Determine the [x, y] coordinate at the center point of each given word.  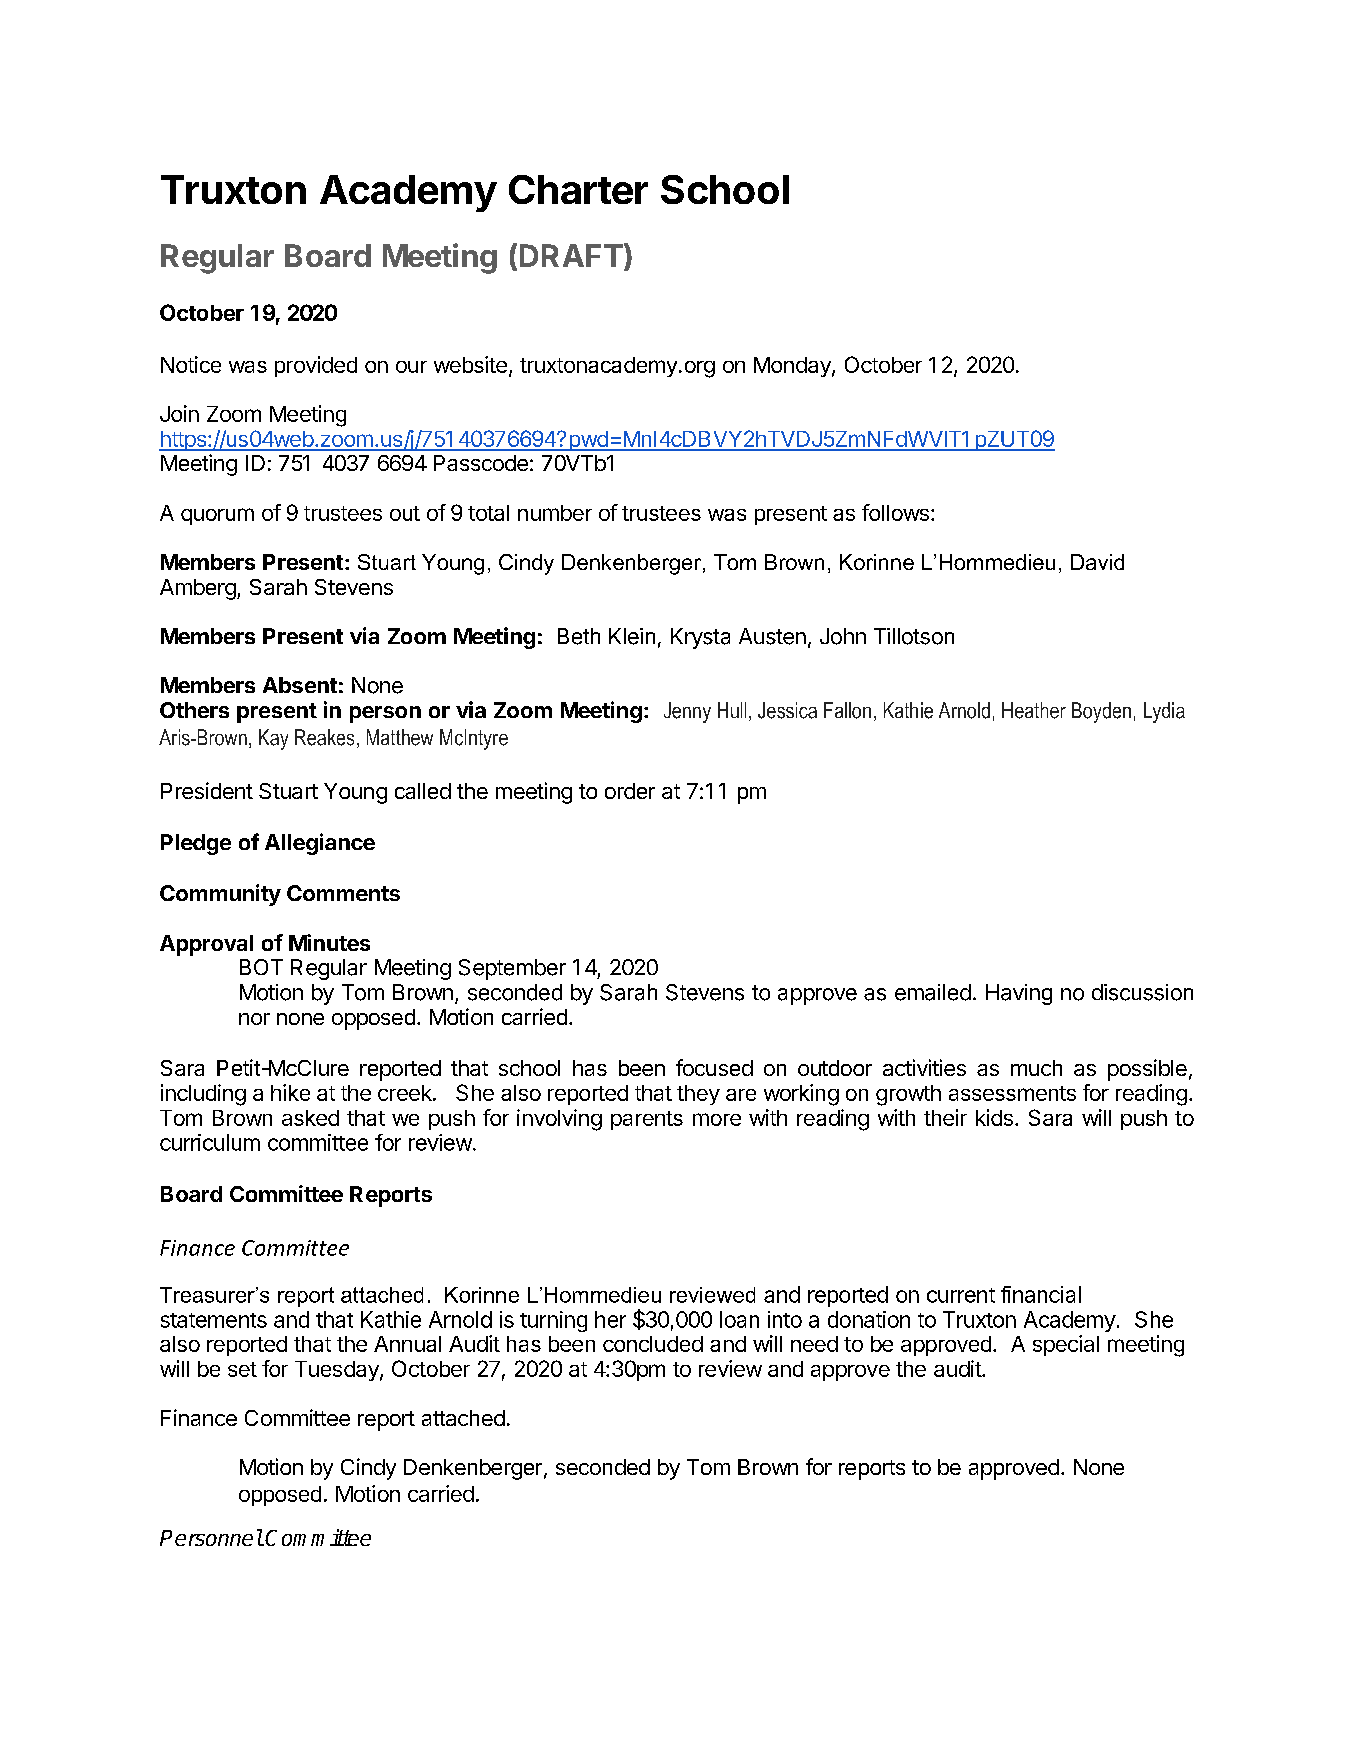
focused [714, 1067]
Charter [578, 189]
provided [316, 366]
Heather [1034, 710]
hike [290, 1092]
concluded [653, 1344]
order [630, 791]
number [555, 513]
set [242, 1369]
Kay [273, 739]
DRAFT [571, 255]
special [1066, 1345]
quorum [217, 516]
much [1036, 1068]
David [1097, 562]
